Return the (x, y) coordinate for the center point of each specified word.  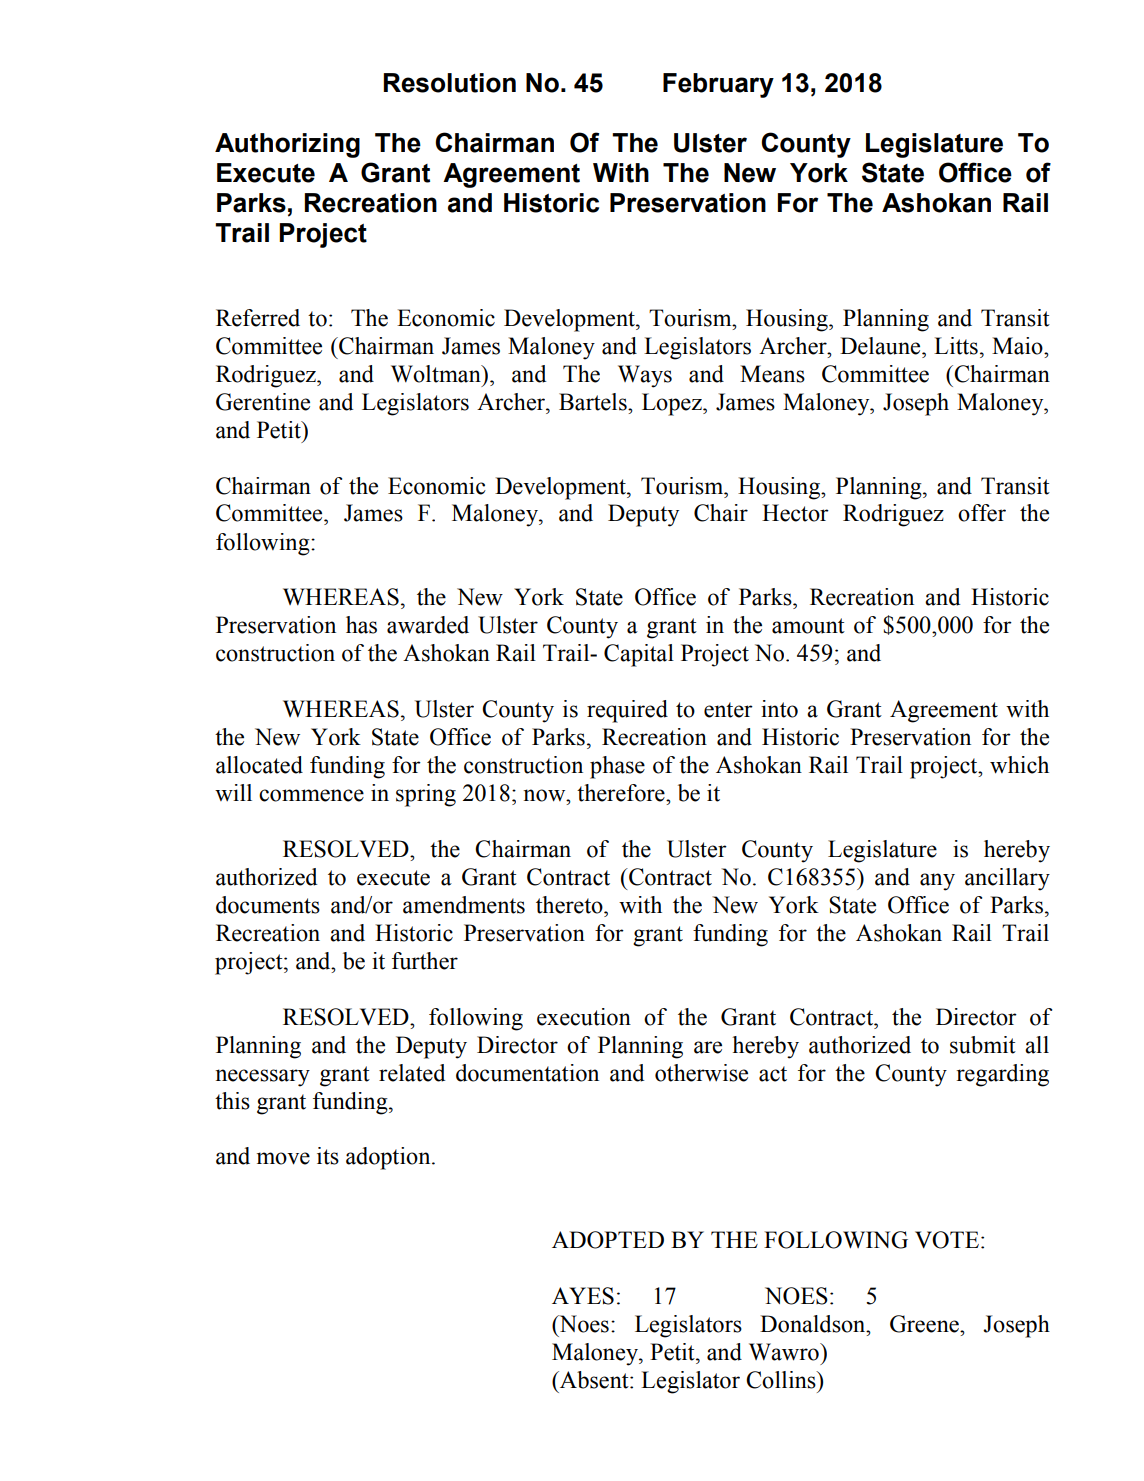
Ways (645, 376)
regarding (1002, 1075)
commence (311, 795)
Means (772, 374)
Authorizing (287, 145)
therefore (622, 793)
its (328, 1156)
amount (808, 626)
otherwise (701, 1073)
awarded (428, 625)
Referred (258, 318)
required (627, 711)
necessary (262, 1078)
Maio (1018, 346)
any (937, 882)
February (718, 85)
